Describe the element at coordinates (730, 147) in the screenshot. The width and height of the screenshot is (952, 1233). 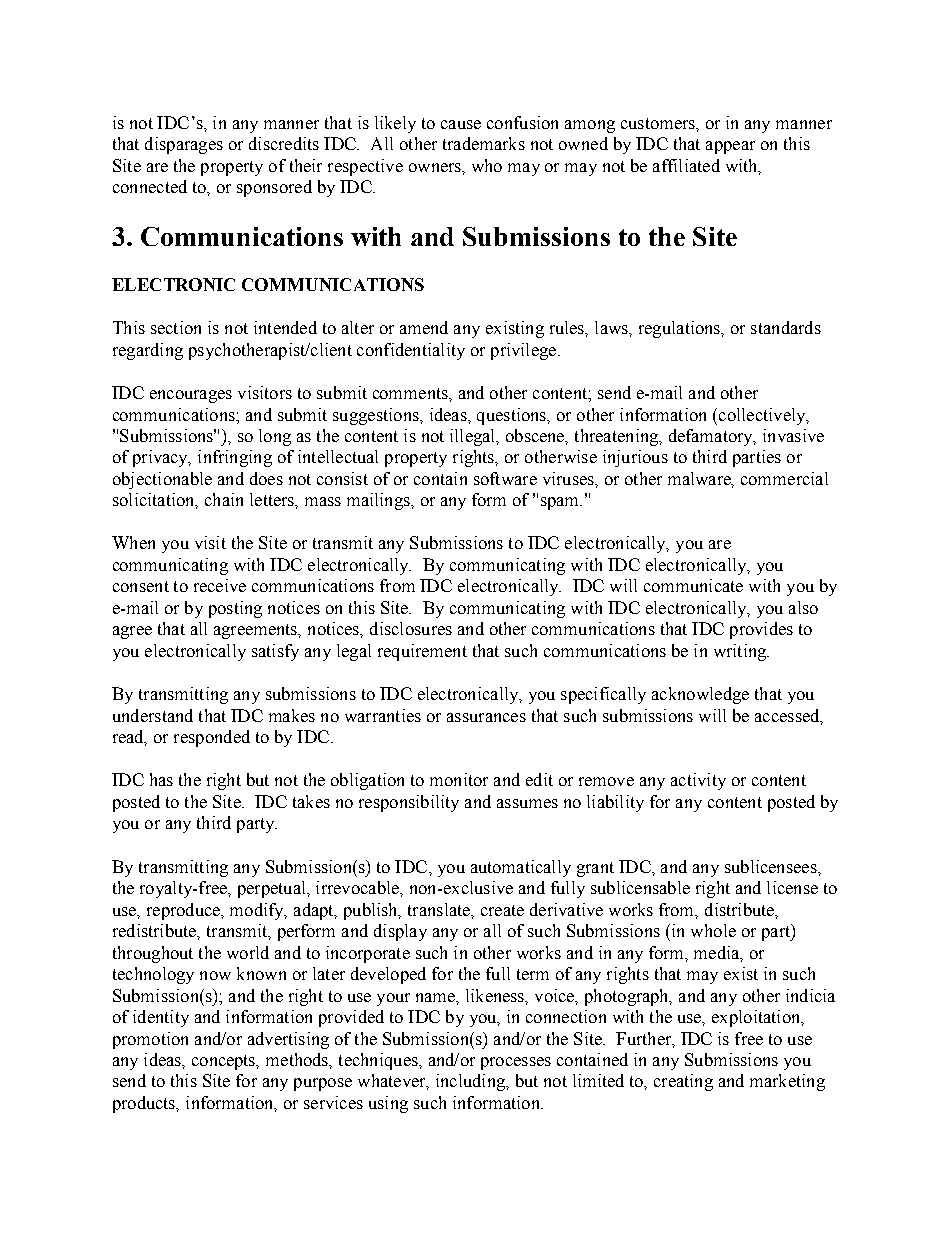
I see `appear` at that location.
